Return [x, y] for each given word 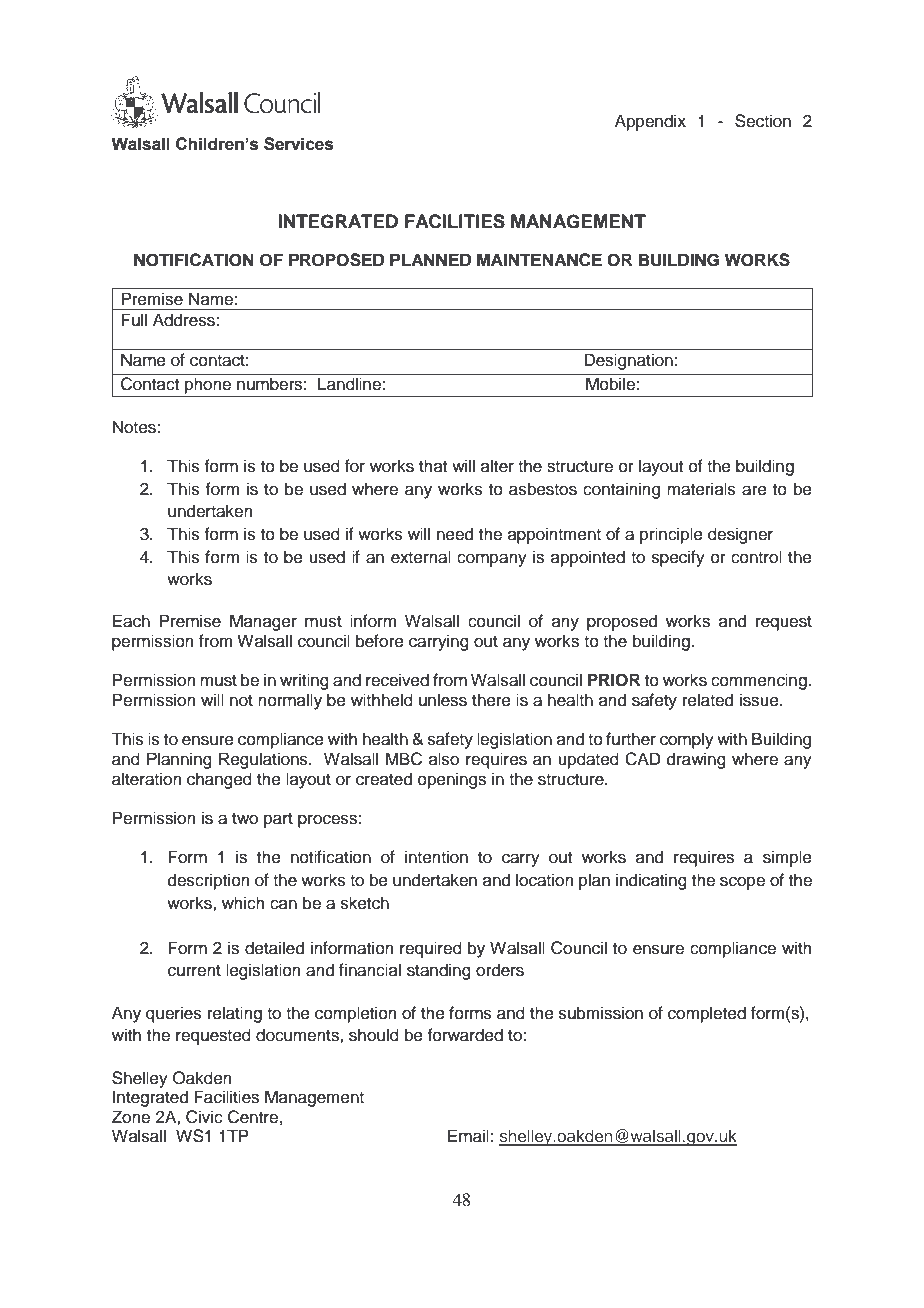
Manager [263, 622]
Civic [204, 1117]
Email [468, 1136]
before [380, 641]
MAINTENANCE [539, 260]
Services [298, 144]
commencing [760, 681]
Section [763, 121]
